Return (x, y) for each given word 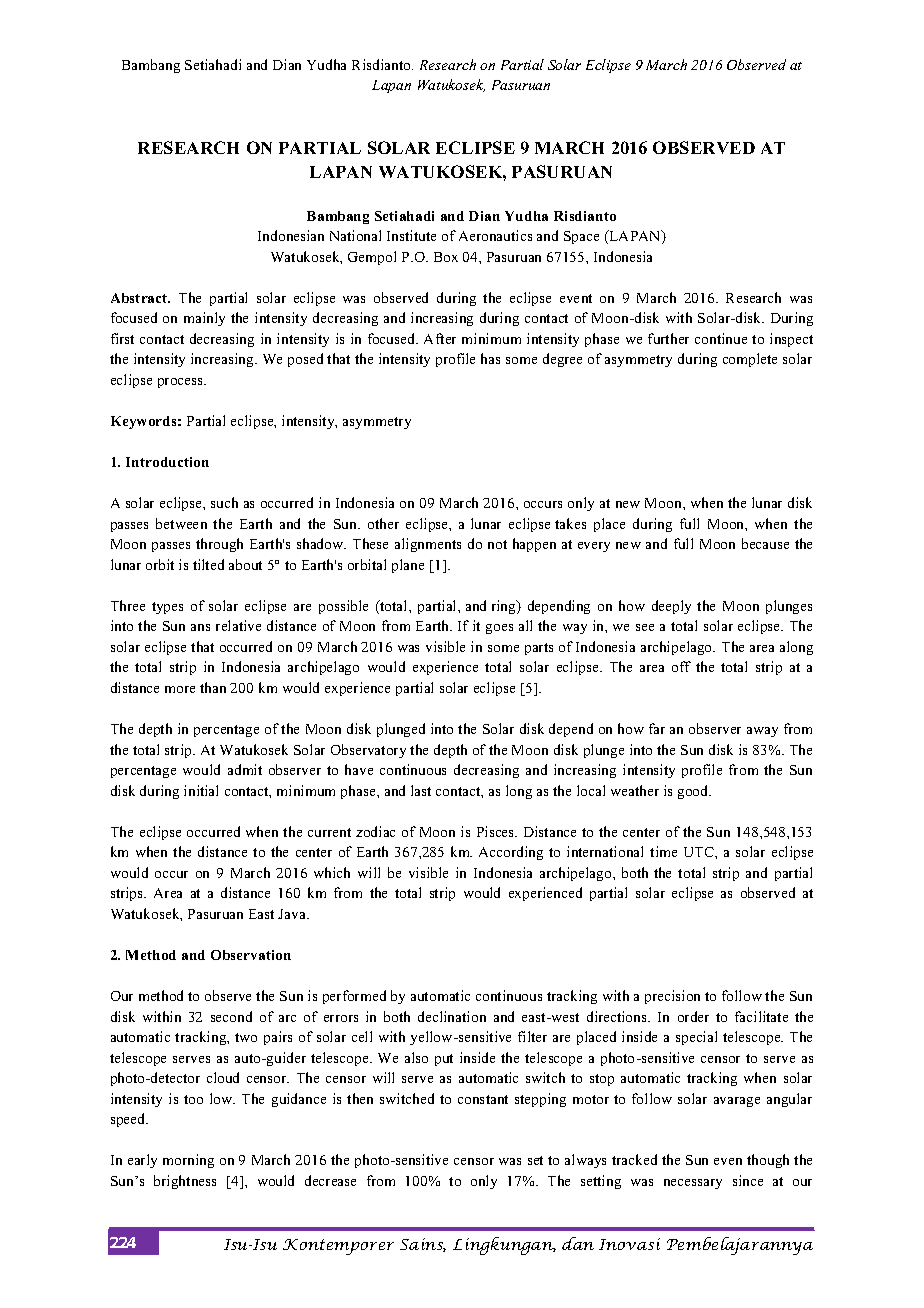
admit (245, 769)
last (421, 790)
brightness (185, 1182)
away (762, 732)
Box (446, 257)
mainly (204, 319)
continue (721, 338)
